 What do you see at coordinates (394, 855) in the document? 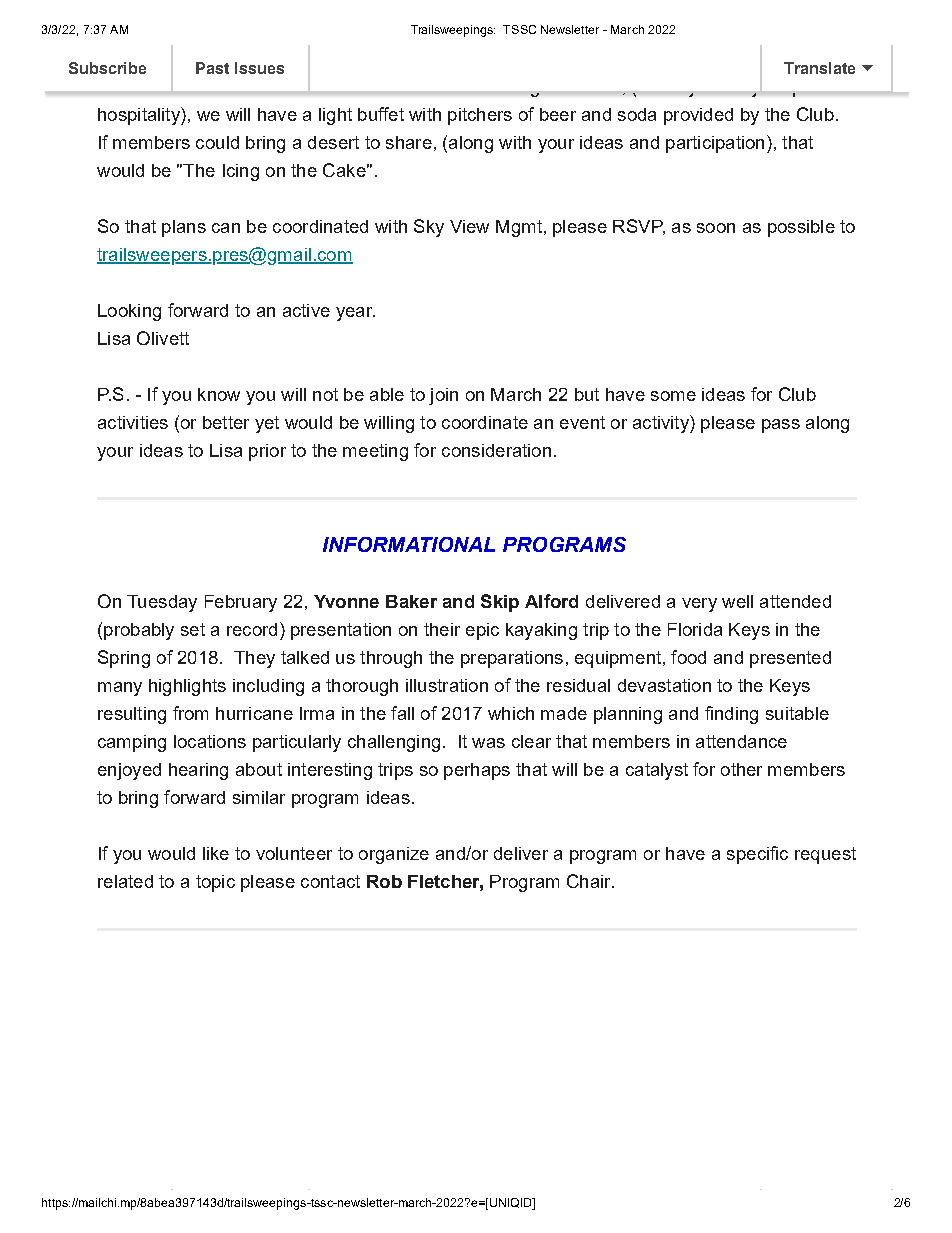
I see `organize` at bounding box center [394, 855].
